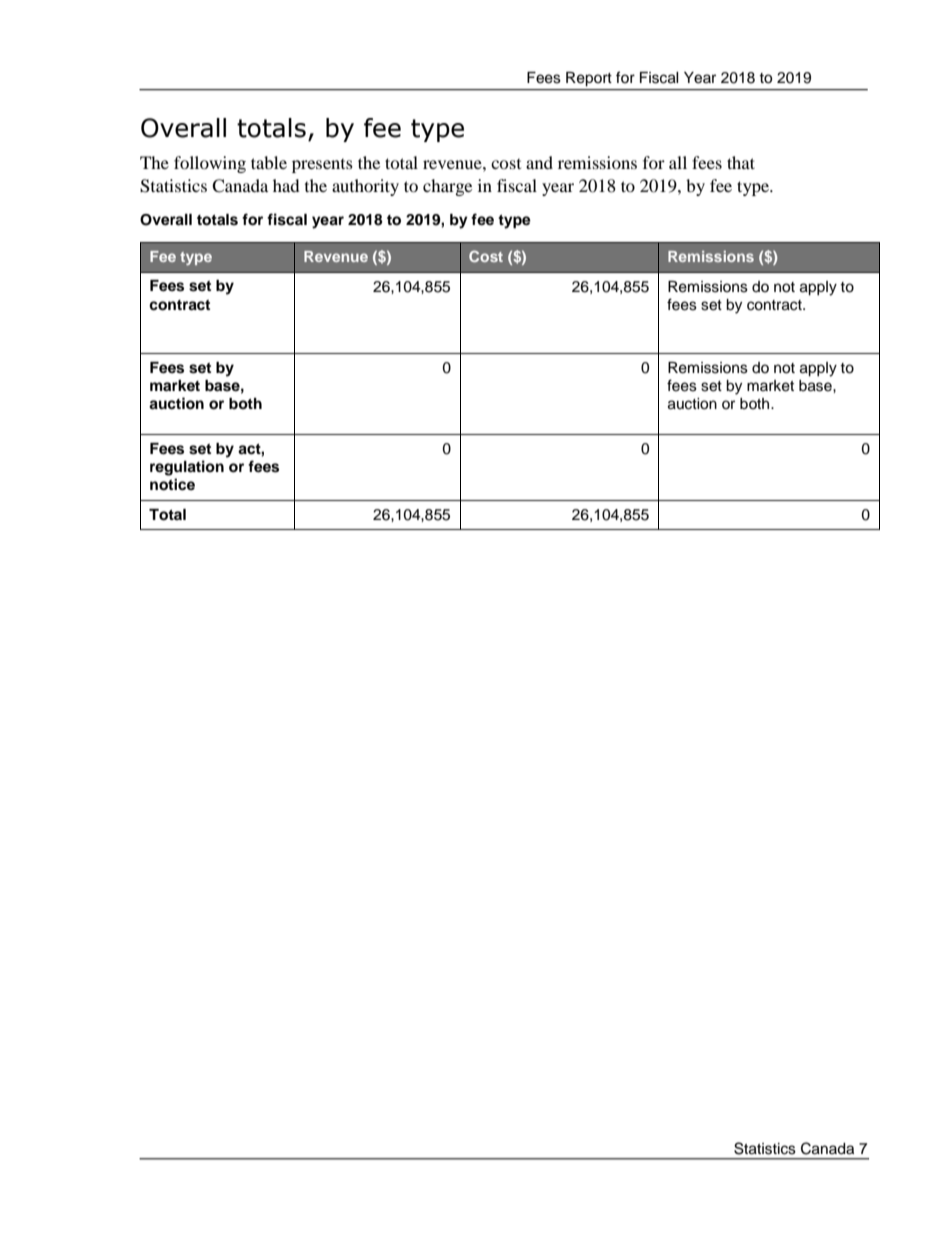  What do you see at coordinates (172, 484) in the screenshot?
I see `notice` at bounding box center [172, 484].
